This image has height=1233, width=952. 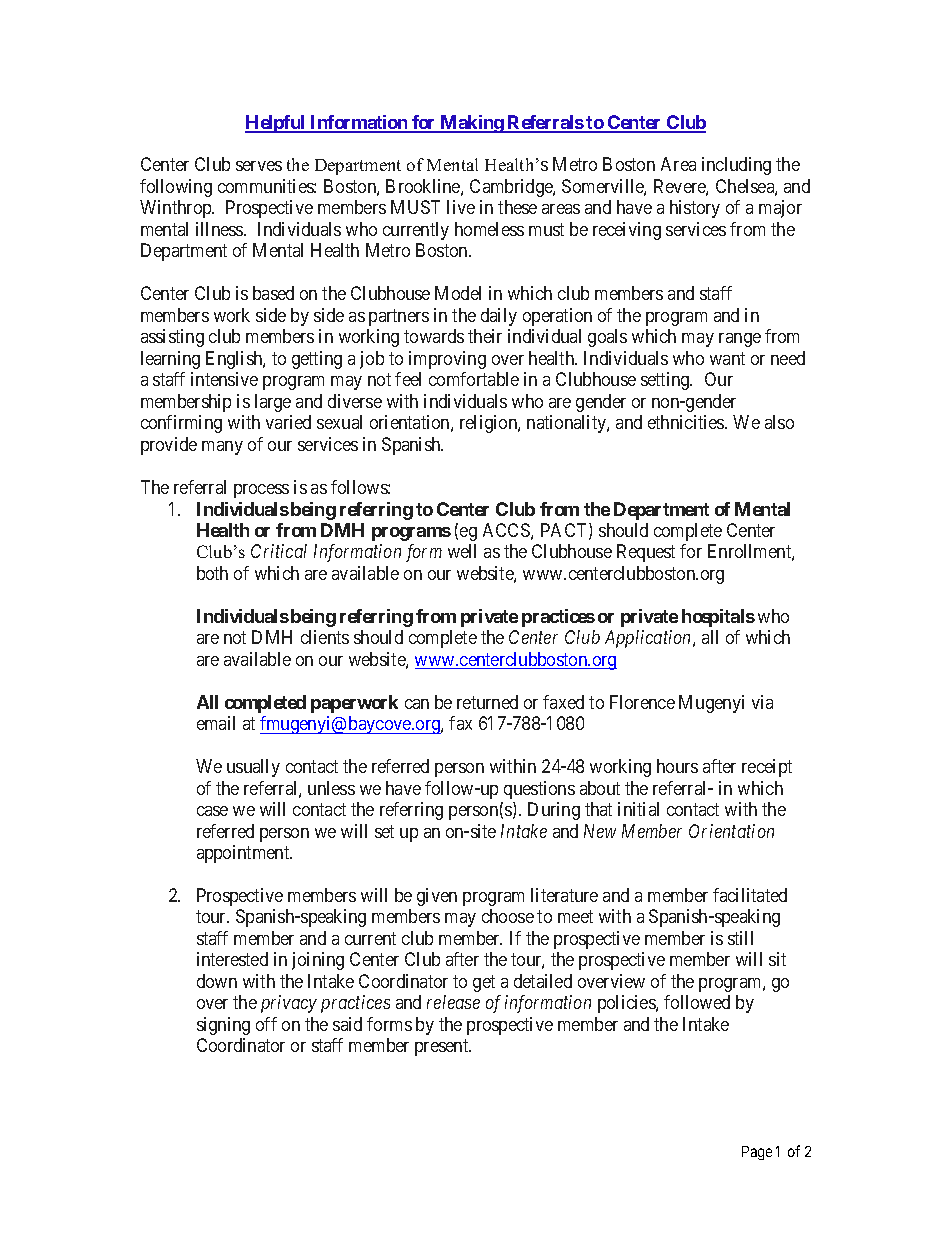 I want to click on clients, so click(x=325, y=637).
